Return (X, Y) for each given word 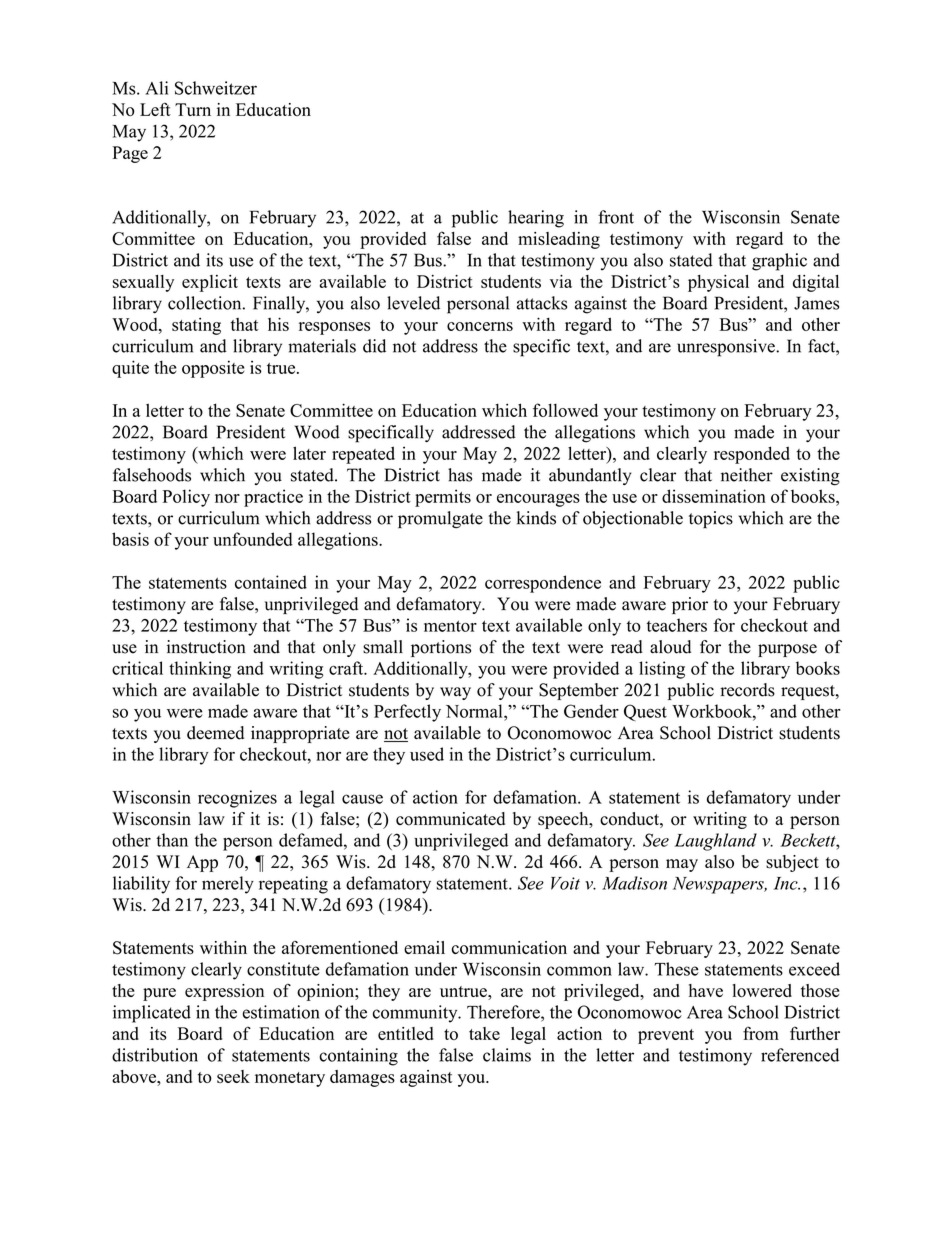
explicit (210, 283)
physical (718, 283)
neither (747, 475)
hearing (536, 219)
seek (233, 1076)
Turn (193, 109)
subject (792, 863)
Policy (186, 498)
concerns (480, 326)
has (460, 475)
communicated (450, 819)
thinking (200, 670)
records (747, 690)
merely (228, 885)
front (616, 217)
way (455, 693)
